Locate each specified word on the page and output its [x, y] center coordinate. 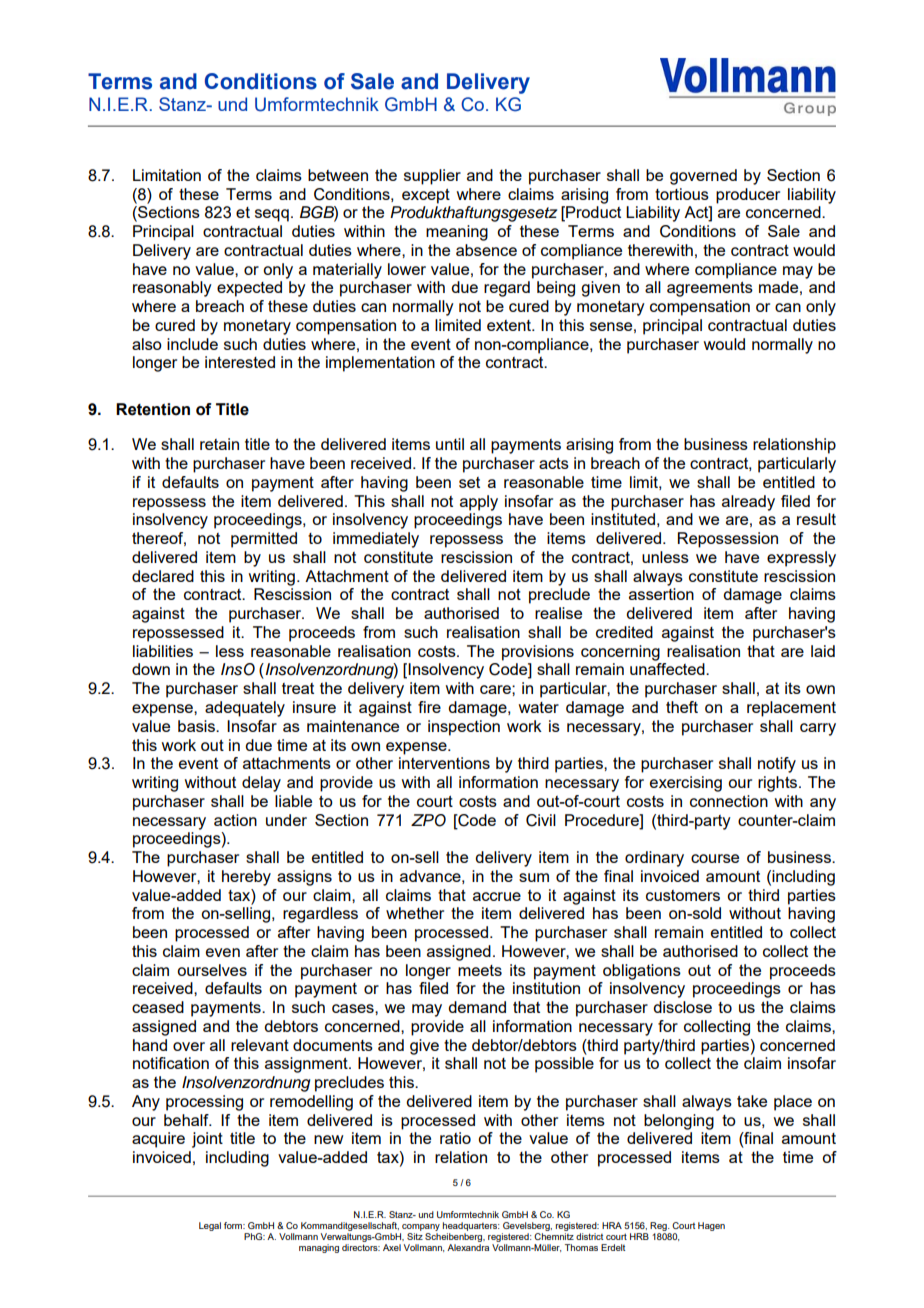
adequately [245, 709]
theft [682, 707]
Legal [210, 1226]
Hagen [711, 1226]
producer [748, 196]
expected [249, 289]
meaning [457, 233]
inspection [464, 728]
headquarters [471, 1228]
